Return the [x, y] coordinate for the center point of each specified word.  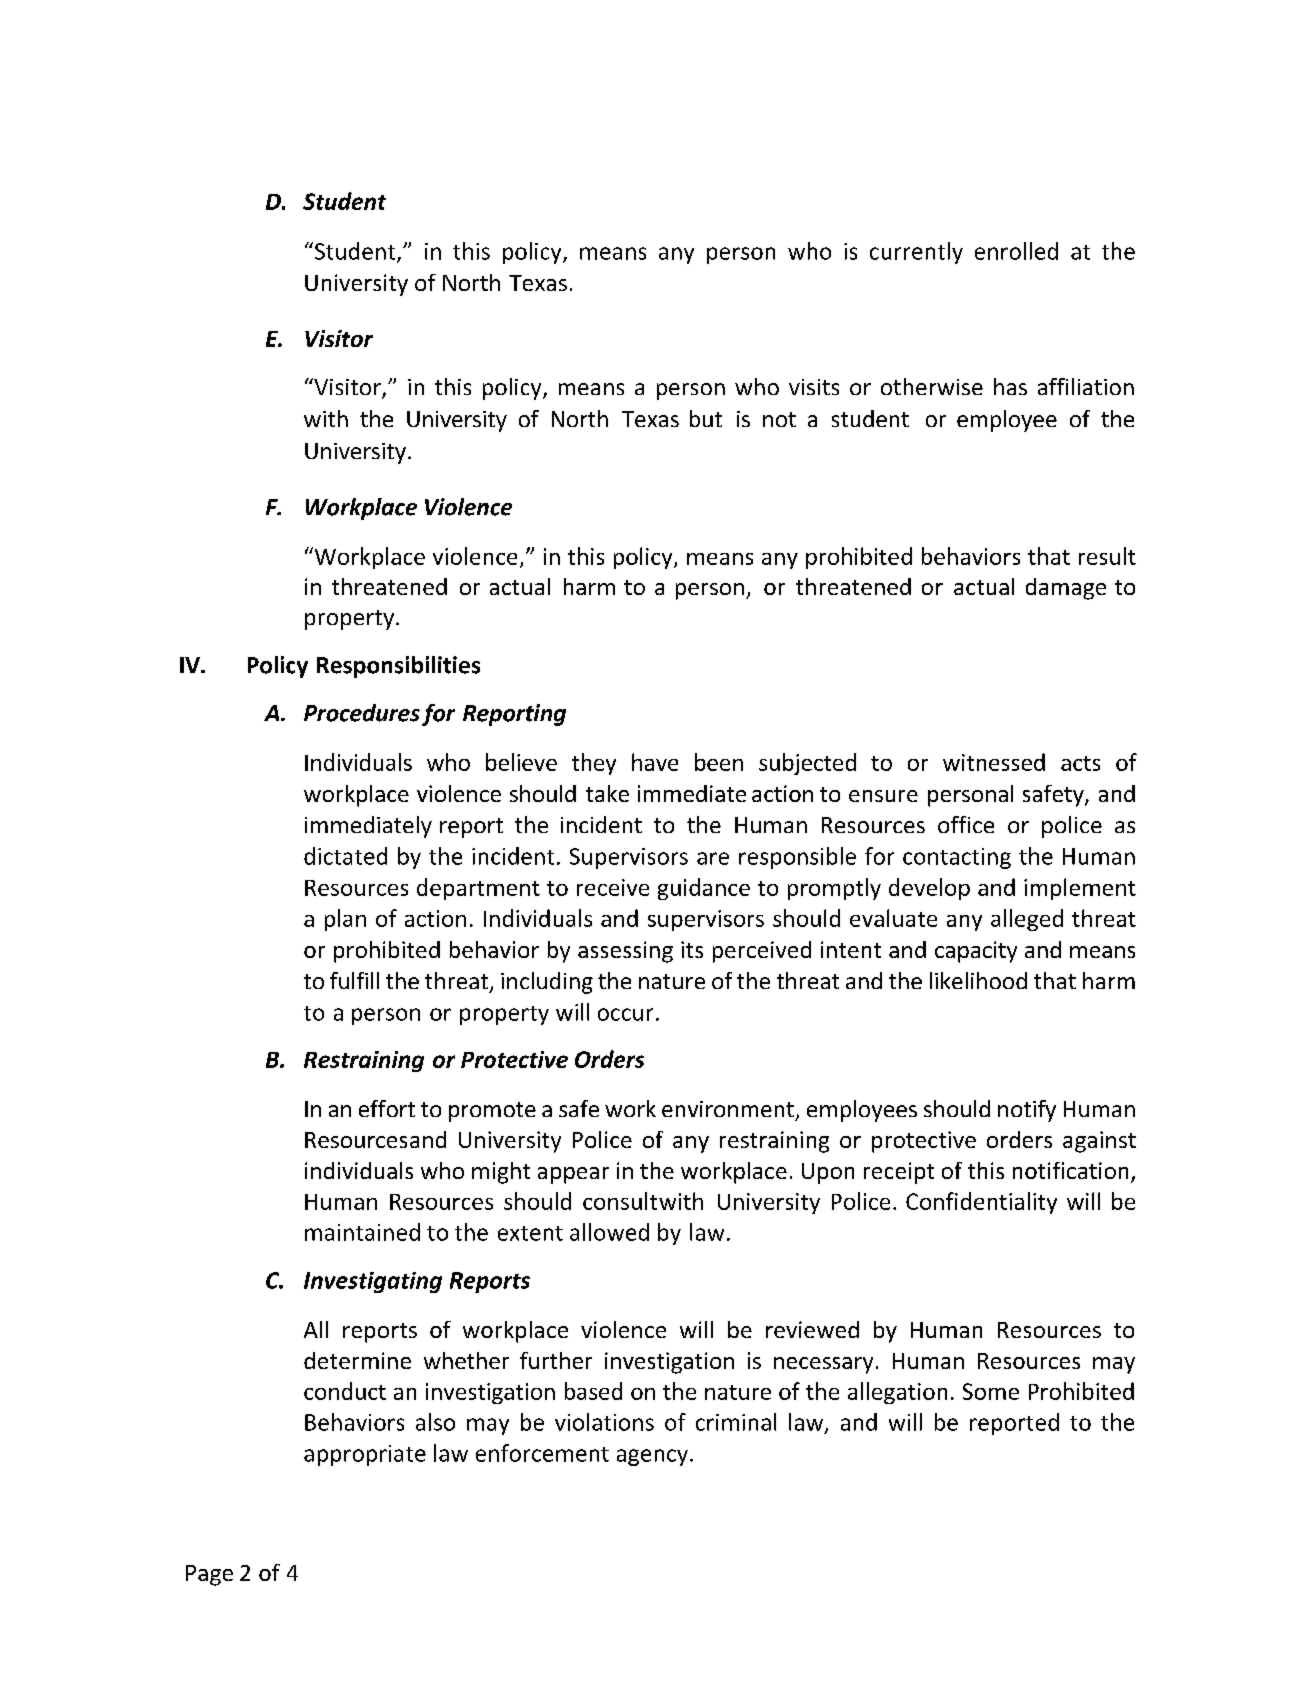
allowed [609, 1232]
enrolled [1016, 251]
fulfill [354, 980]
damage [1066, 589]
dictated [345, 856]
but [706, 418]
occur [625, 1014]
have [655, 762]
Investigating [373, 1282]
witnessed [994, 762]
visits [814, 387]
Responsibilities [398, 667]
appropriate [365, 1455]
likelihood [978, 980]
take [607, 793]
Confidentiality [981, 1203]
